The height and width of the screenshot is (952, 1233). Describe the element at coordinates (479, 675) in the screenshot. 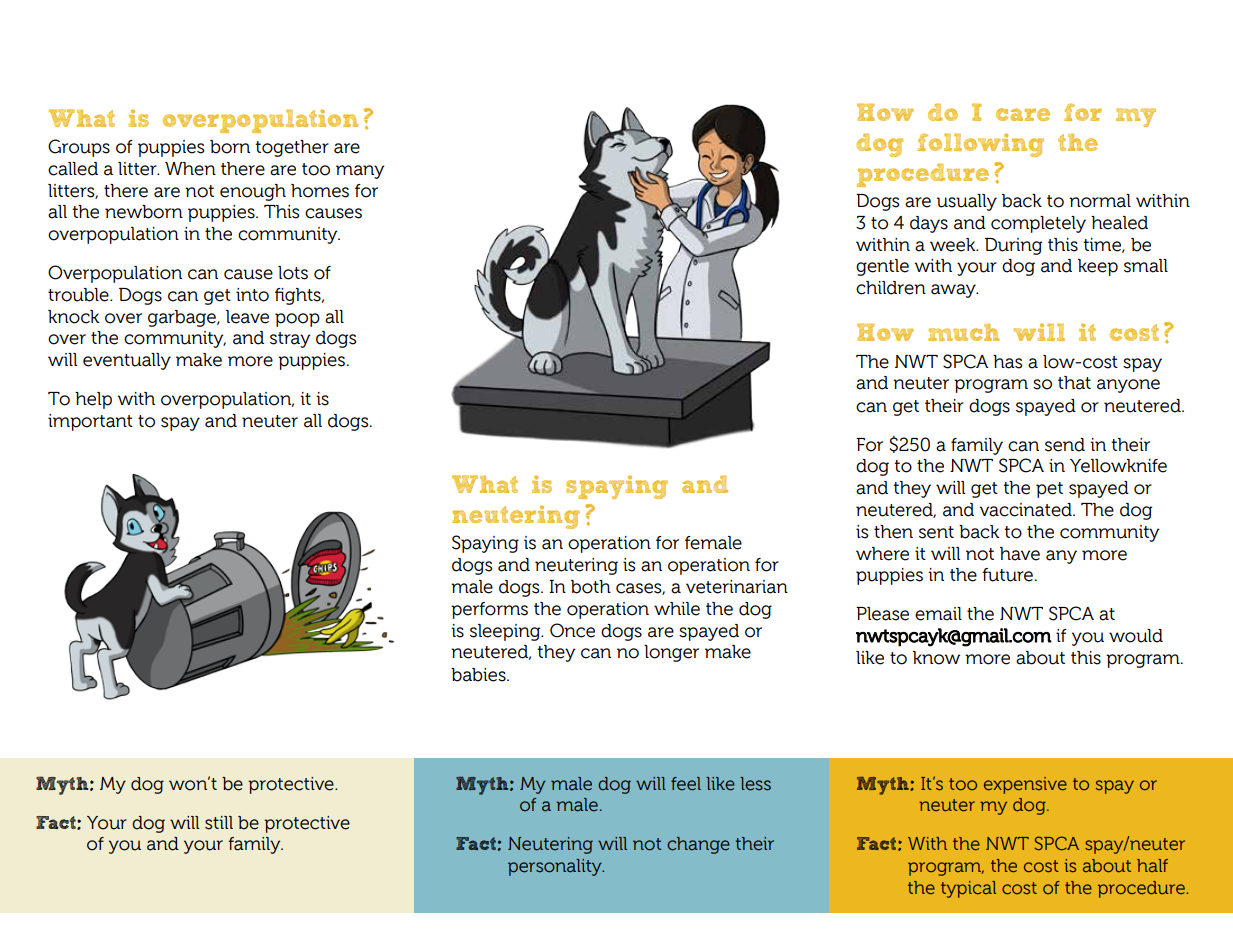

I see `babies` at that location.
